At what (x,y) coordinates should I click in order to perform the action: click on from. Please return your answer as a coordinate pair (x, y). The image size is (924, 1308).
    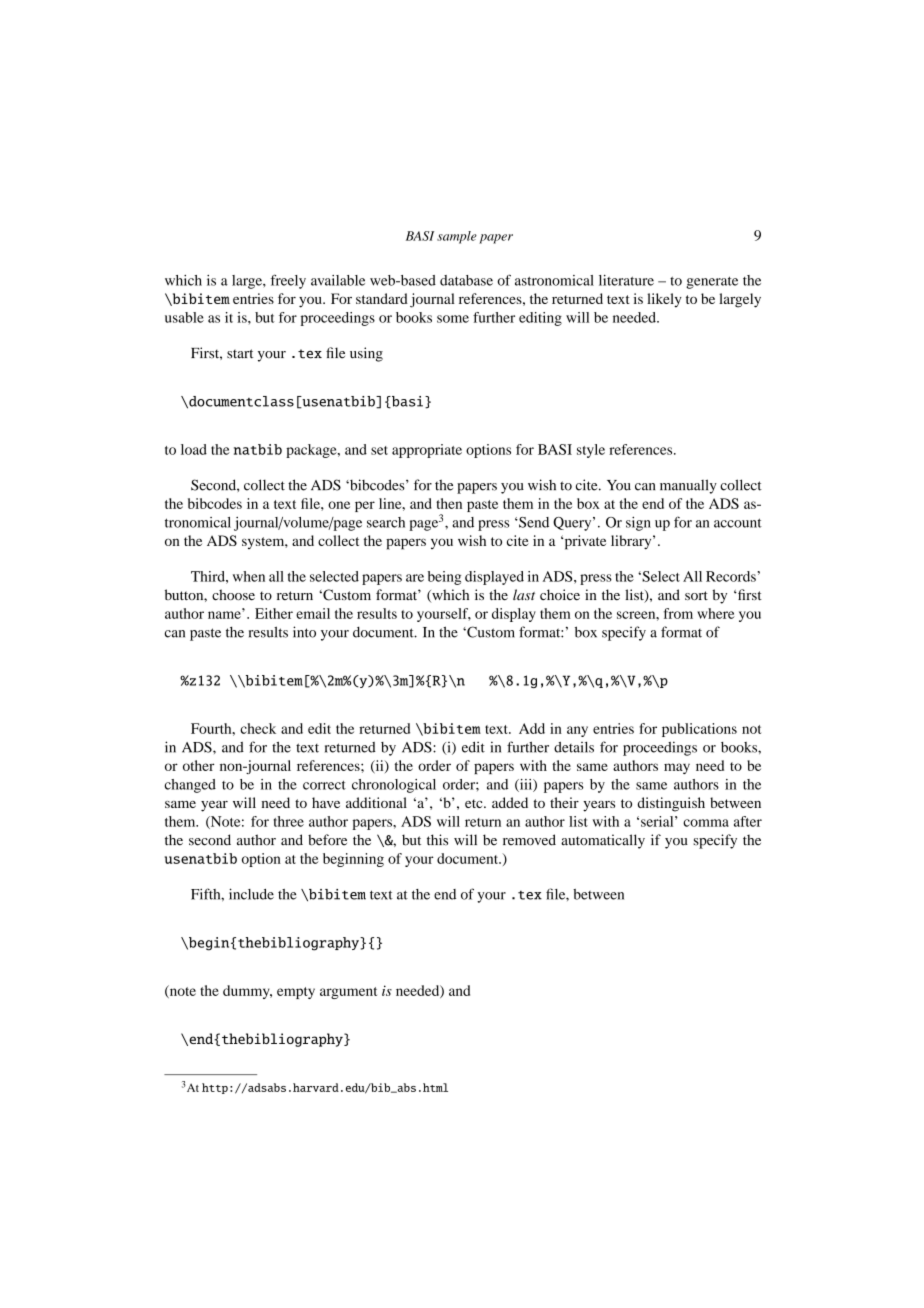
    Looking at the image, I should click on (678, 613).
